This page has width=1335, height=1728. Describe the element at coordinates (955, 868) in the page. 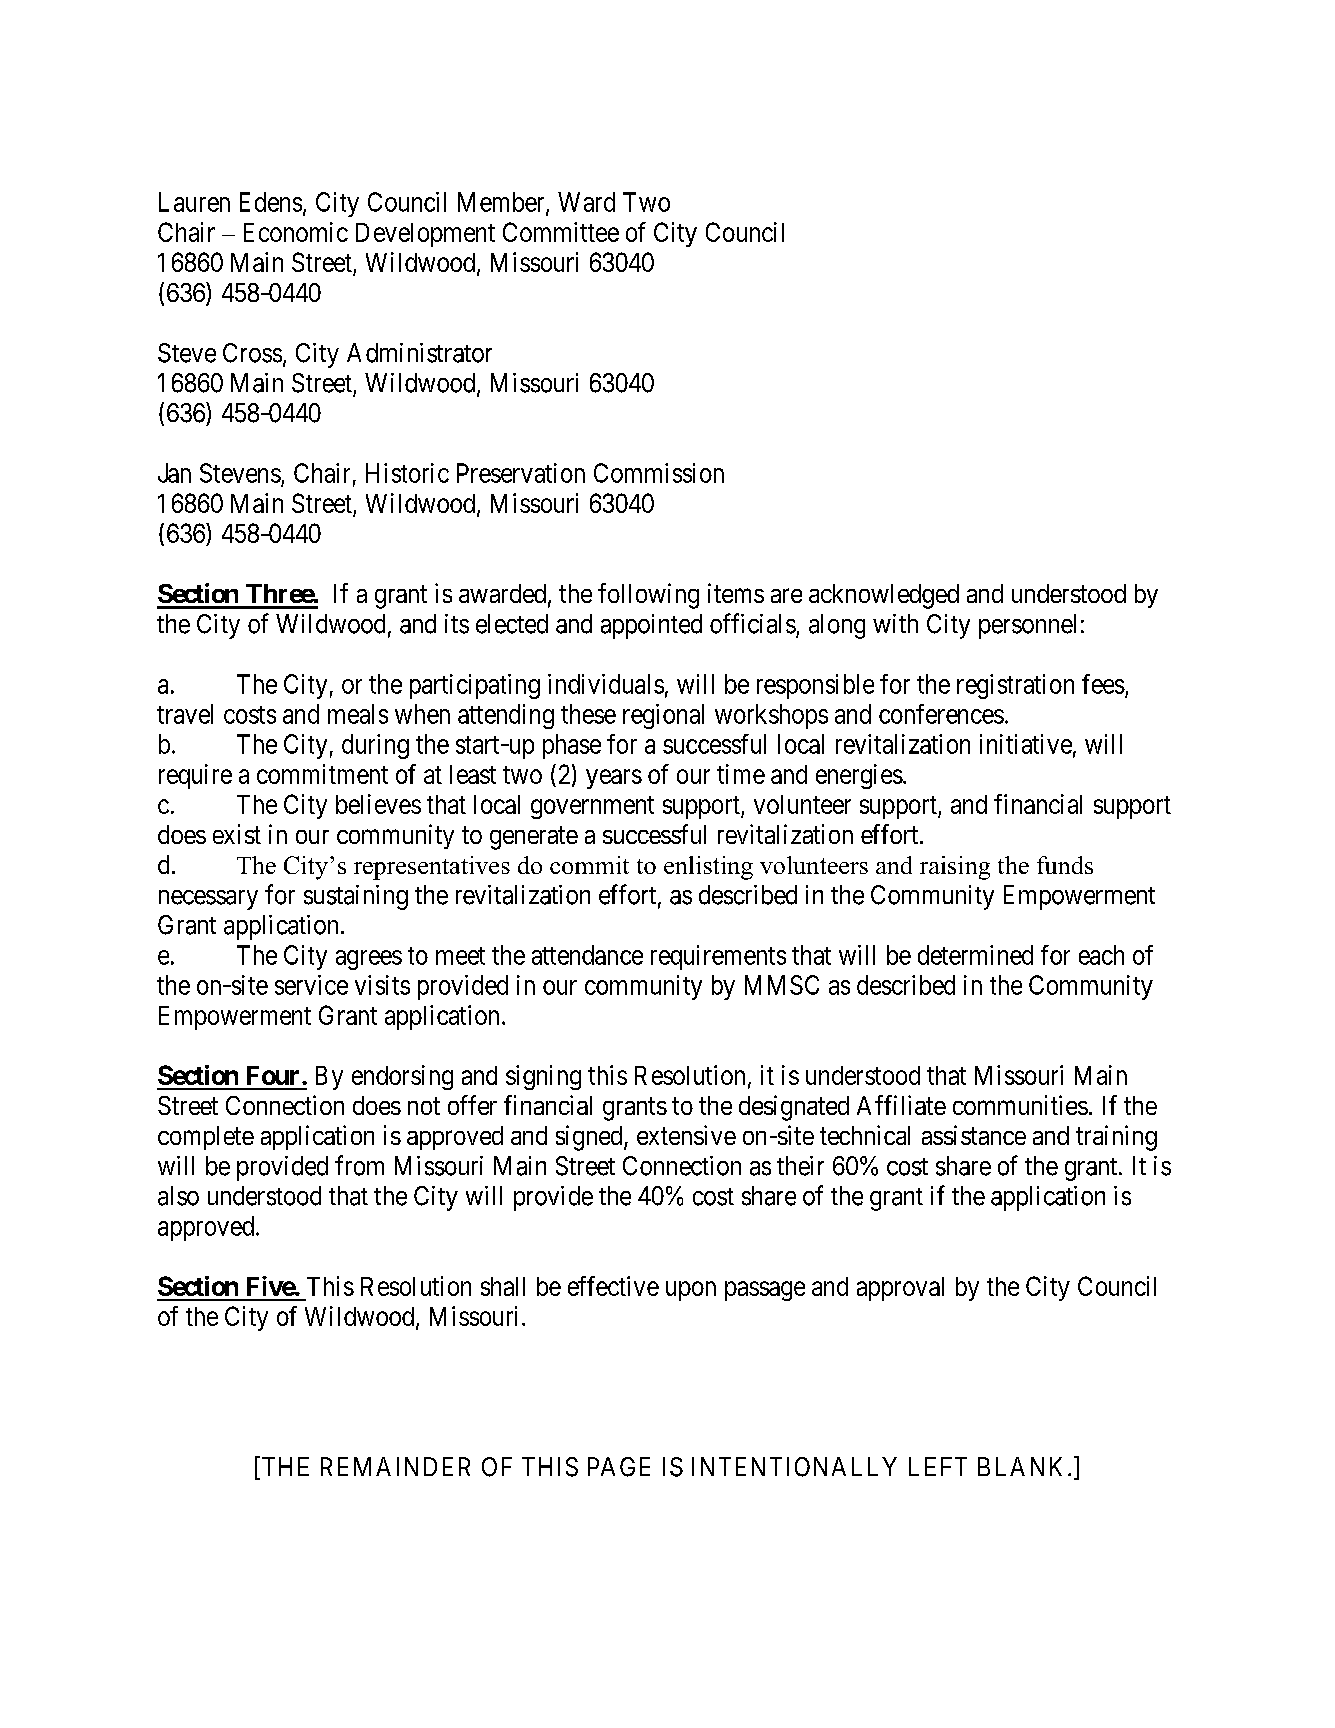

I see `raising` at that location.
